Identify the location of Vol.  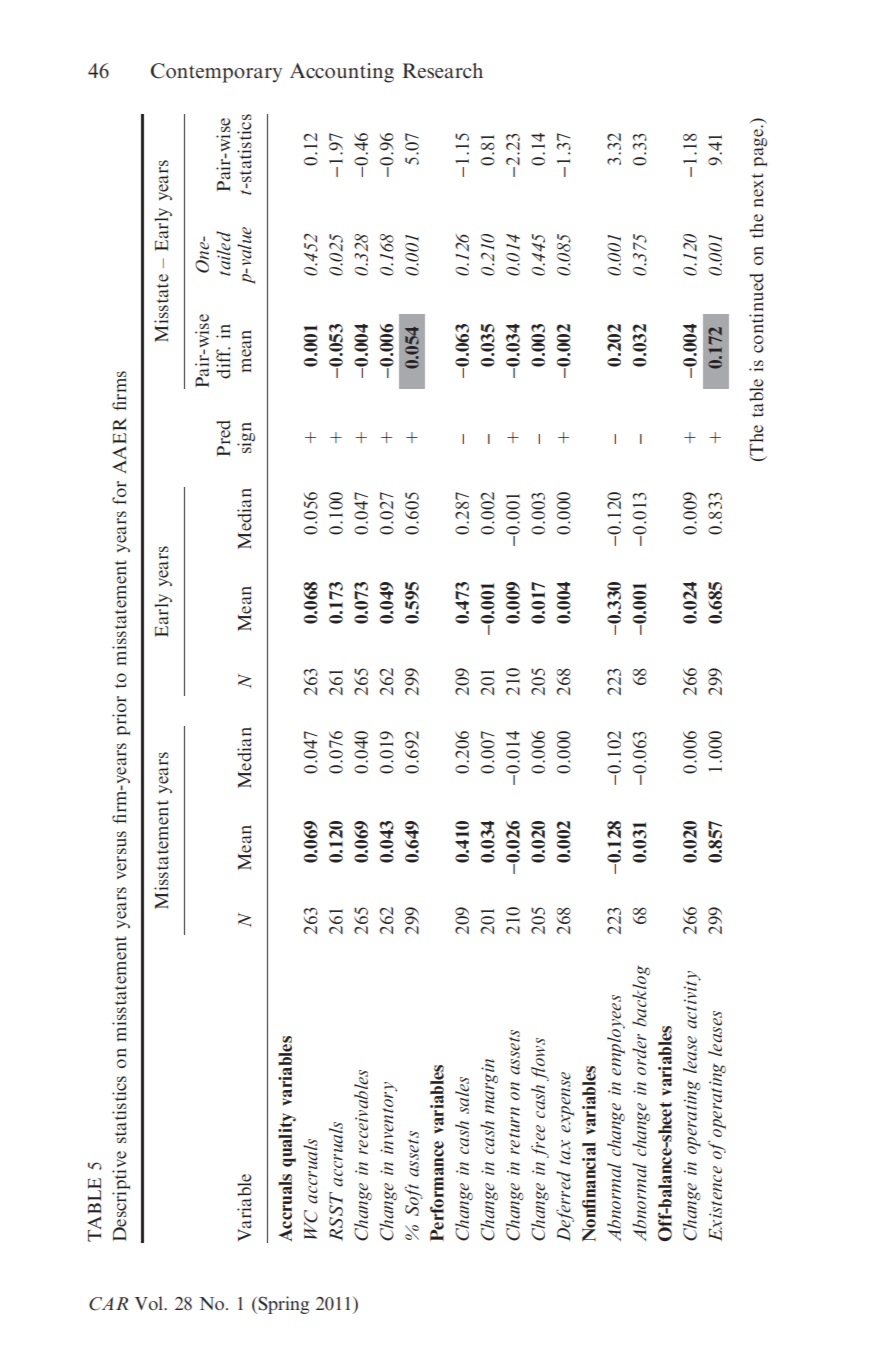
(150, 1303).
